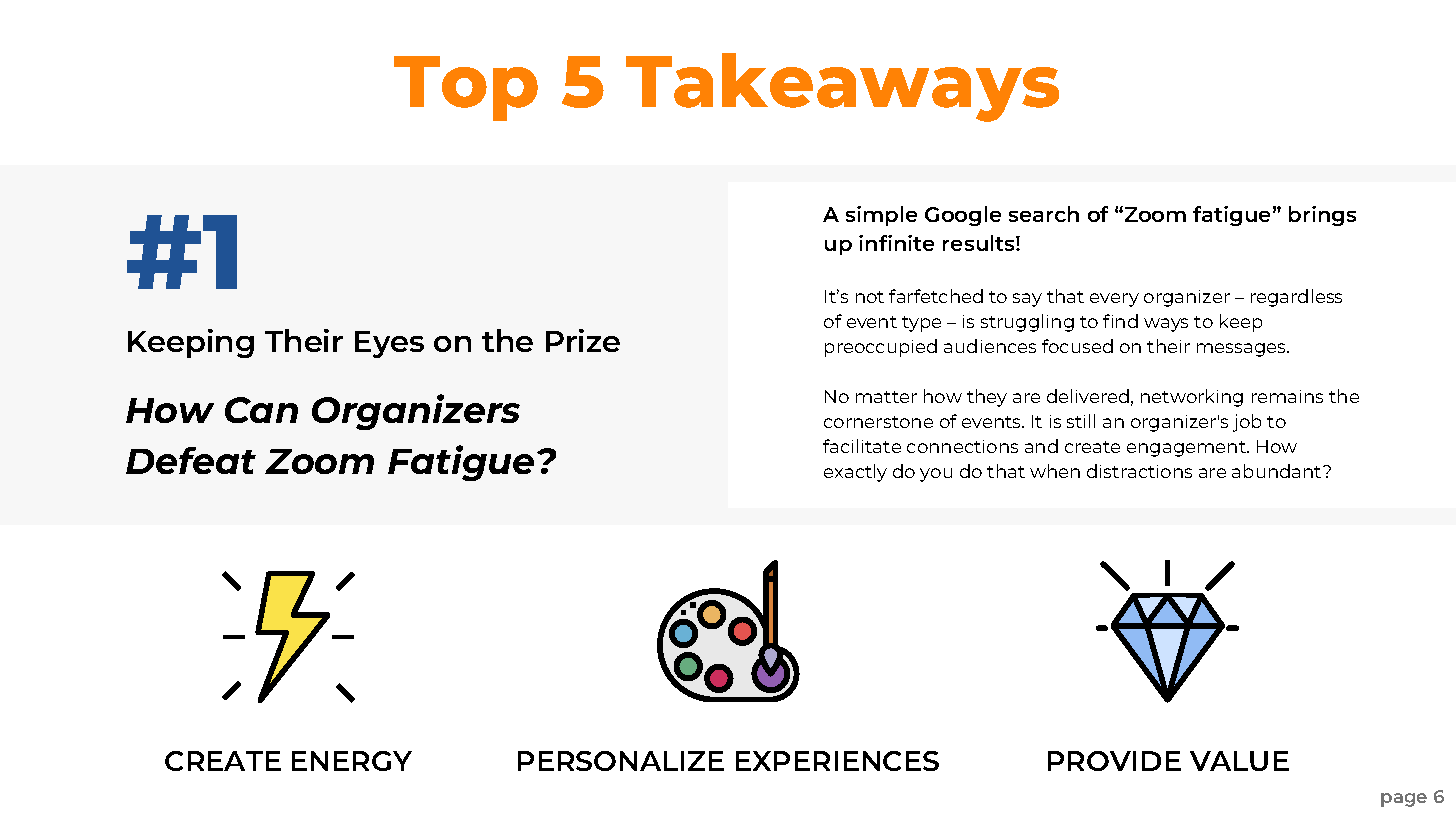 The image size is (1456, 819). Describe the element at coordinates (1322, 216) in the screenshot. I see `brings` at that location.
